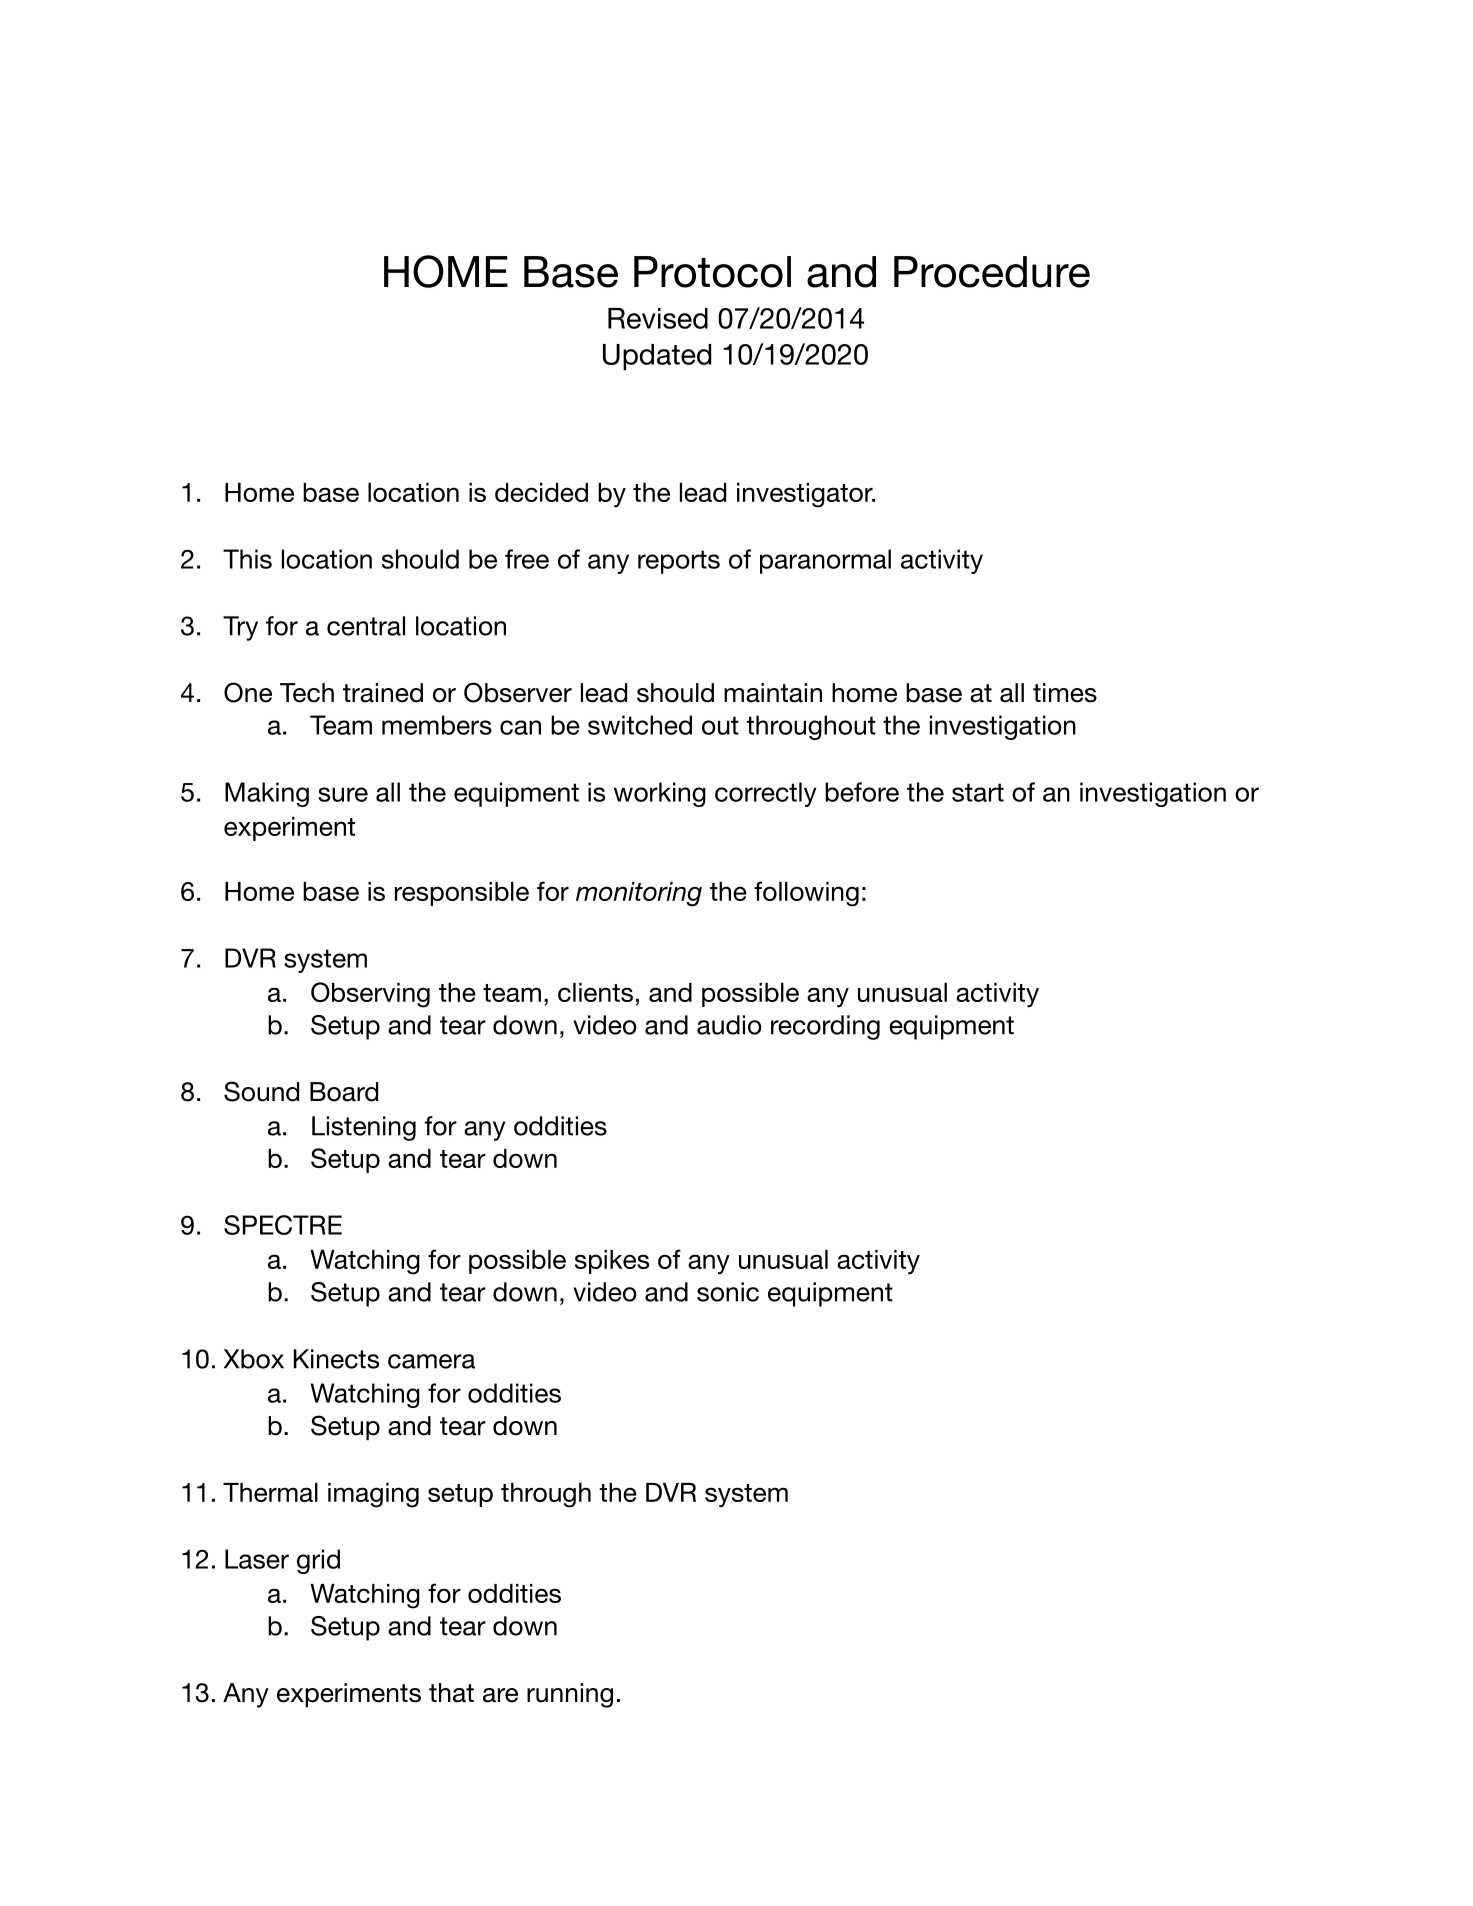  I want to click on SPECTRE, so click(283, 1225).
